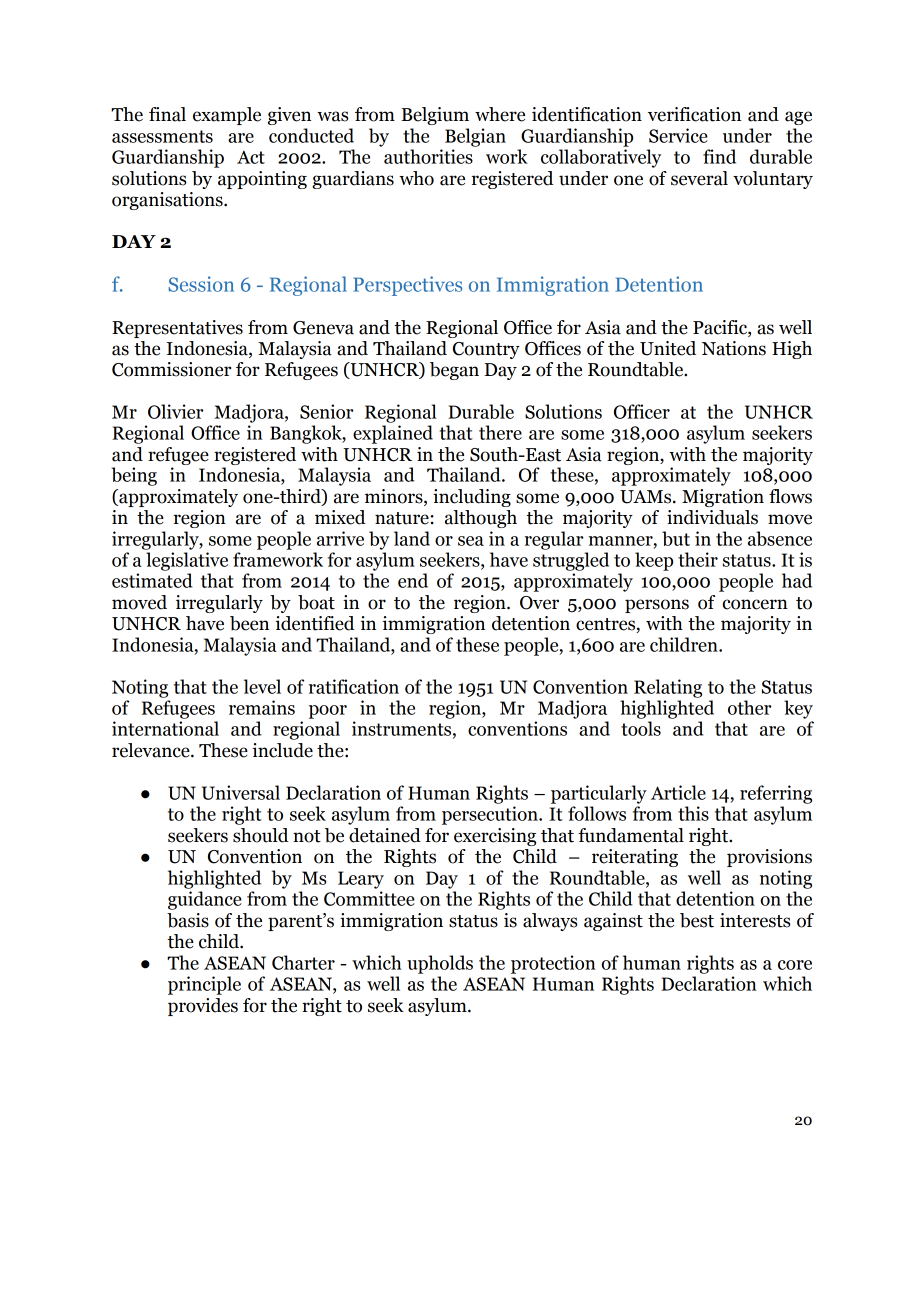 This screenshot has height=1308, width=924. What do you see at coordinates (134, 476) in the screenshot?
I see `being` at bounding box center [134, 476].
